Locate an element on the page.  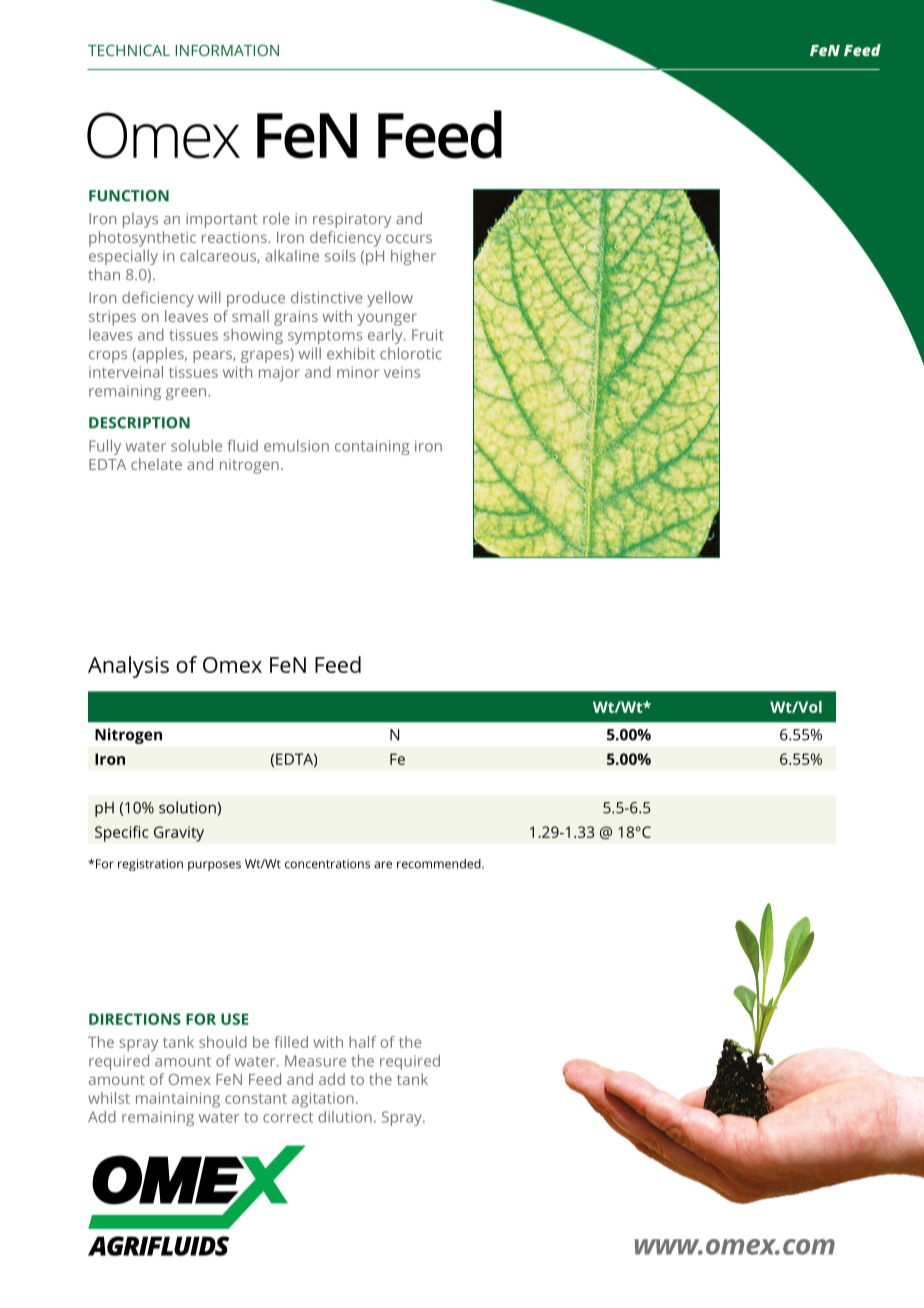
recommended is located at coordinates (440, 864).
